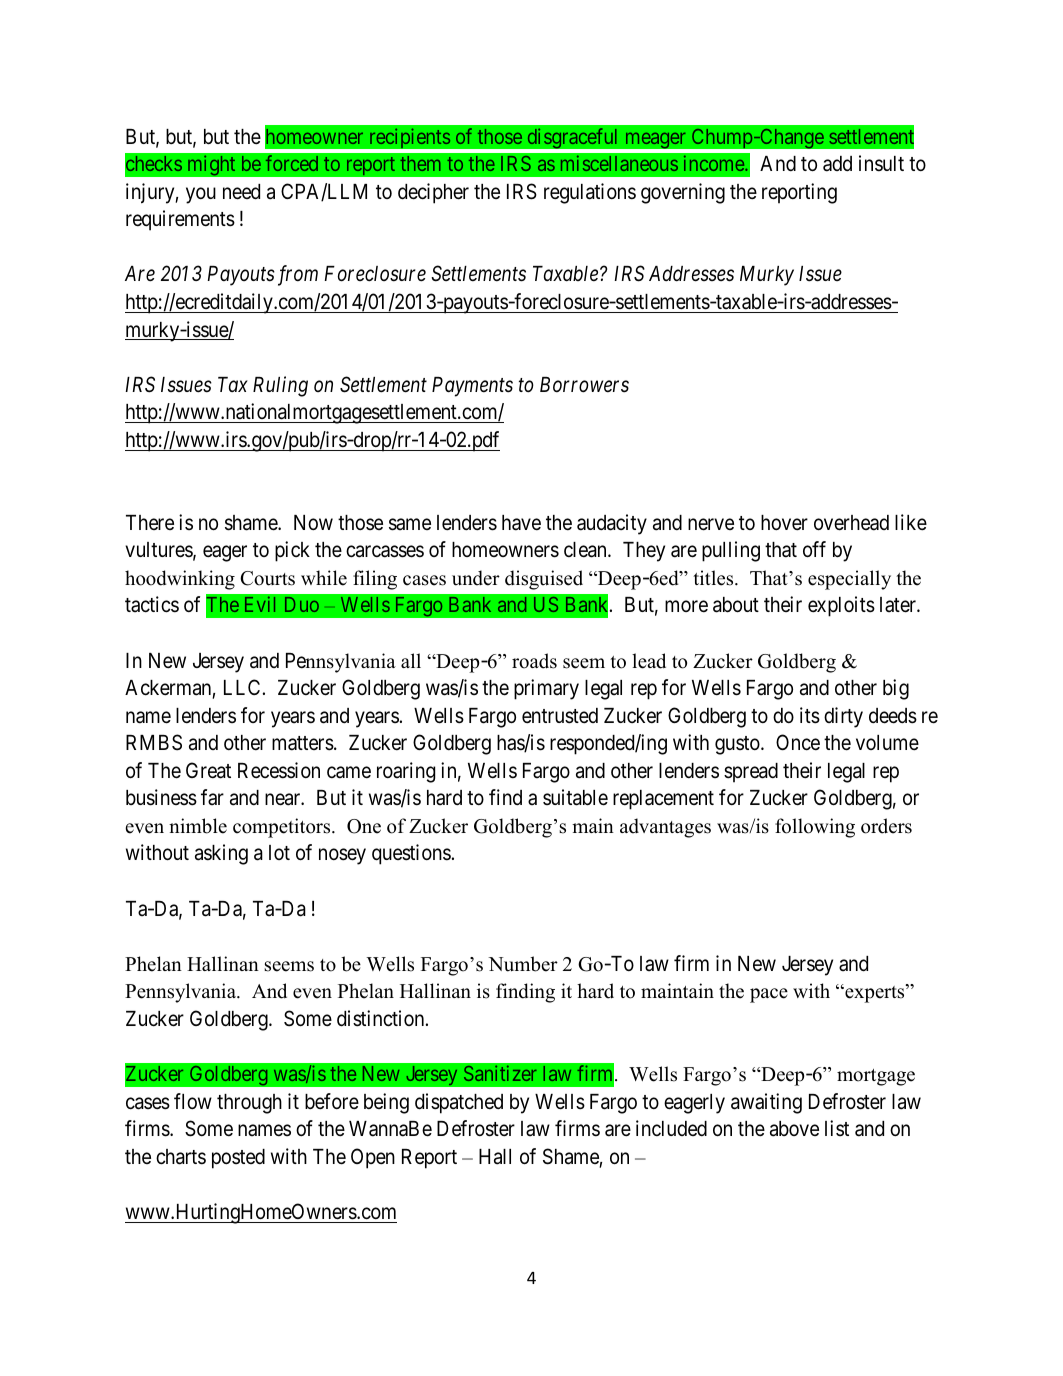 The height and width of the screenshot is (1376, 1063). What do you see at coordinates (459, 1103) in the screenshot?
I see `dispatched` at bounding box center [459, 1103].
